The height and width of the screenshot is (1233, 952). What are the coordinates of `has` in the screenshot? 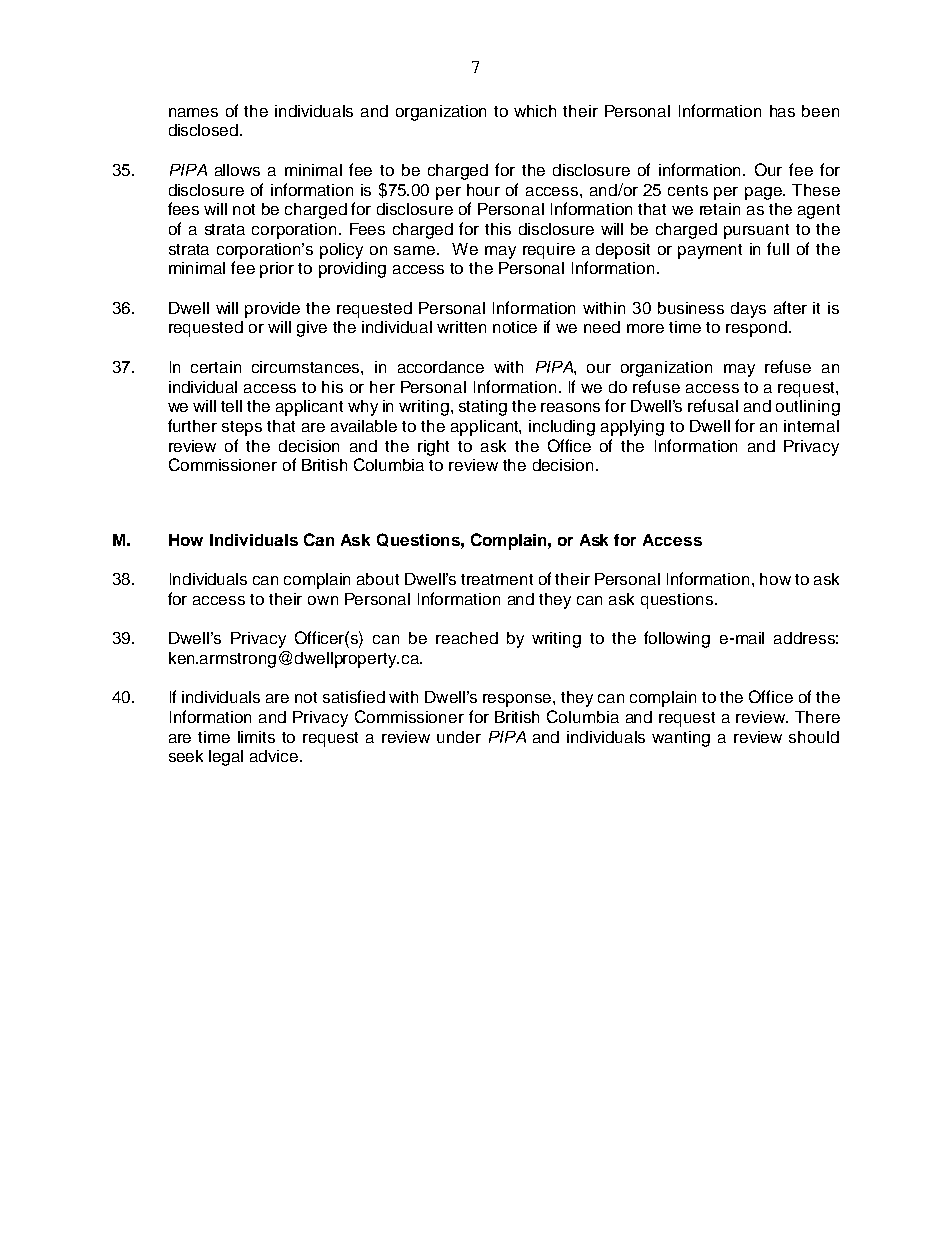 It's located at (782, 111).
